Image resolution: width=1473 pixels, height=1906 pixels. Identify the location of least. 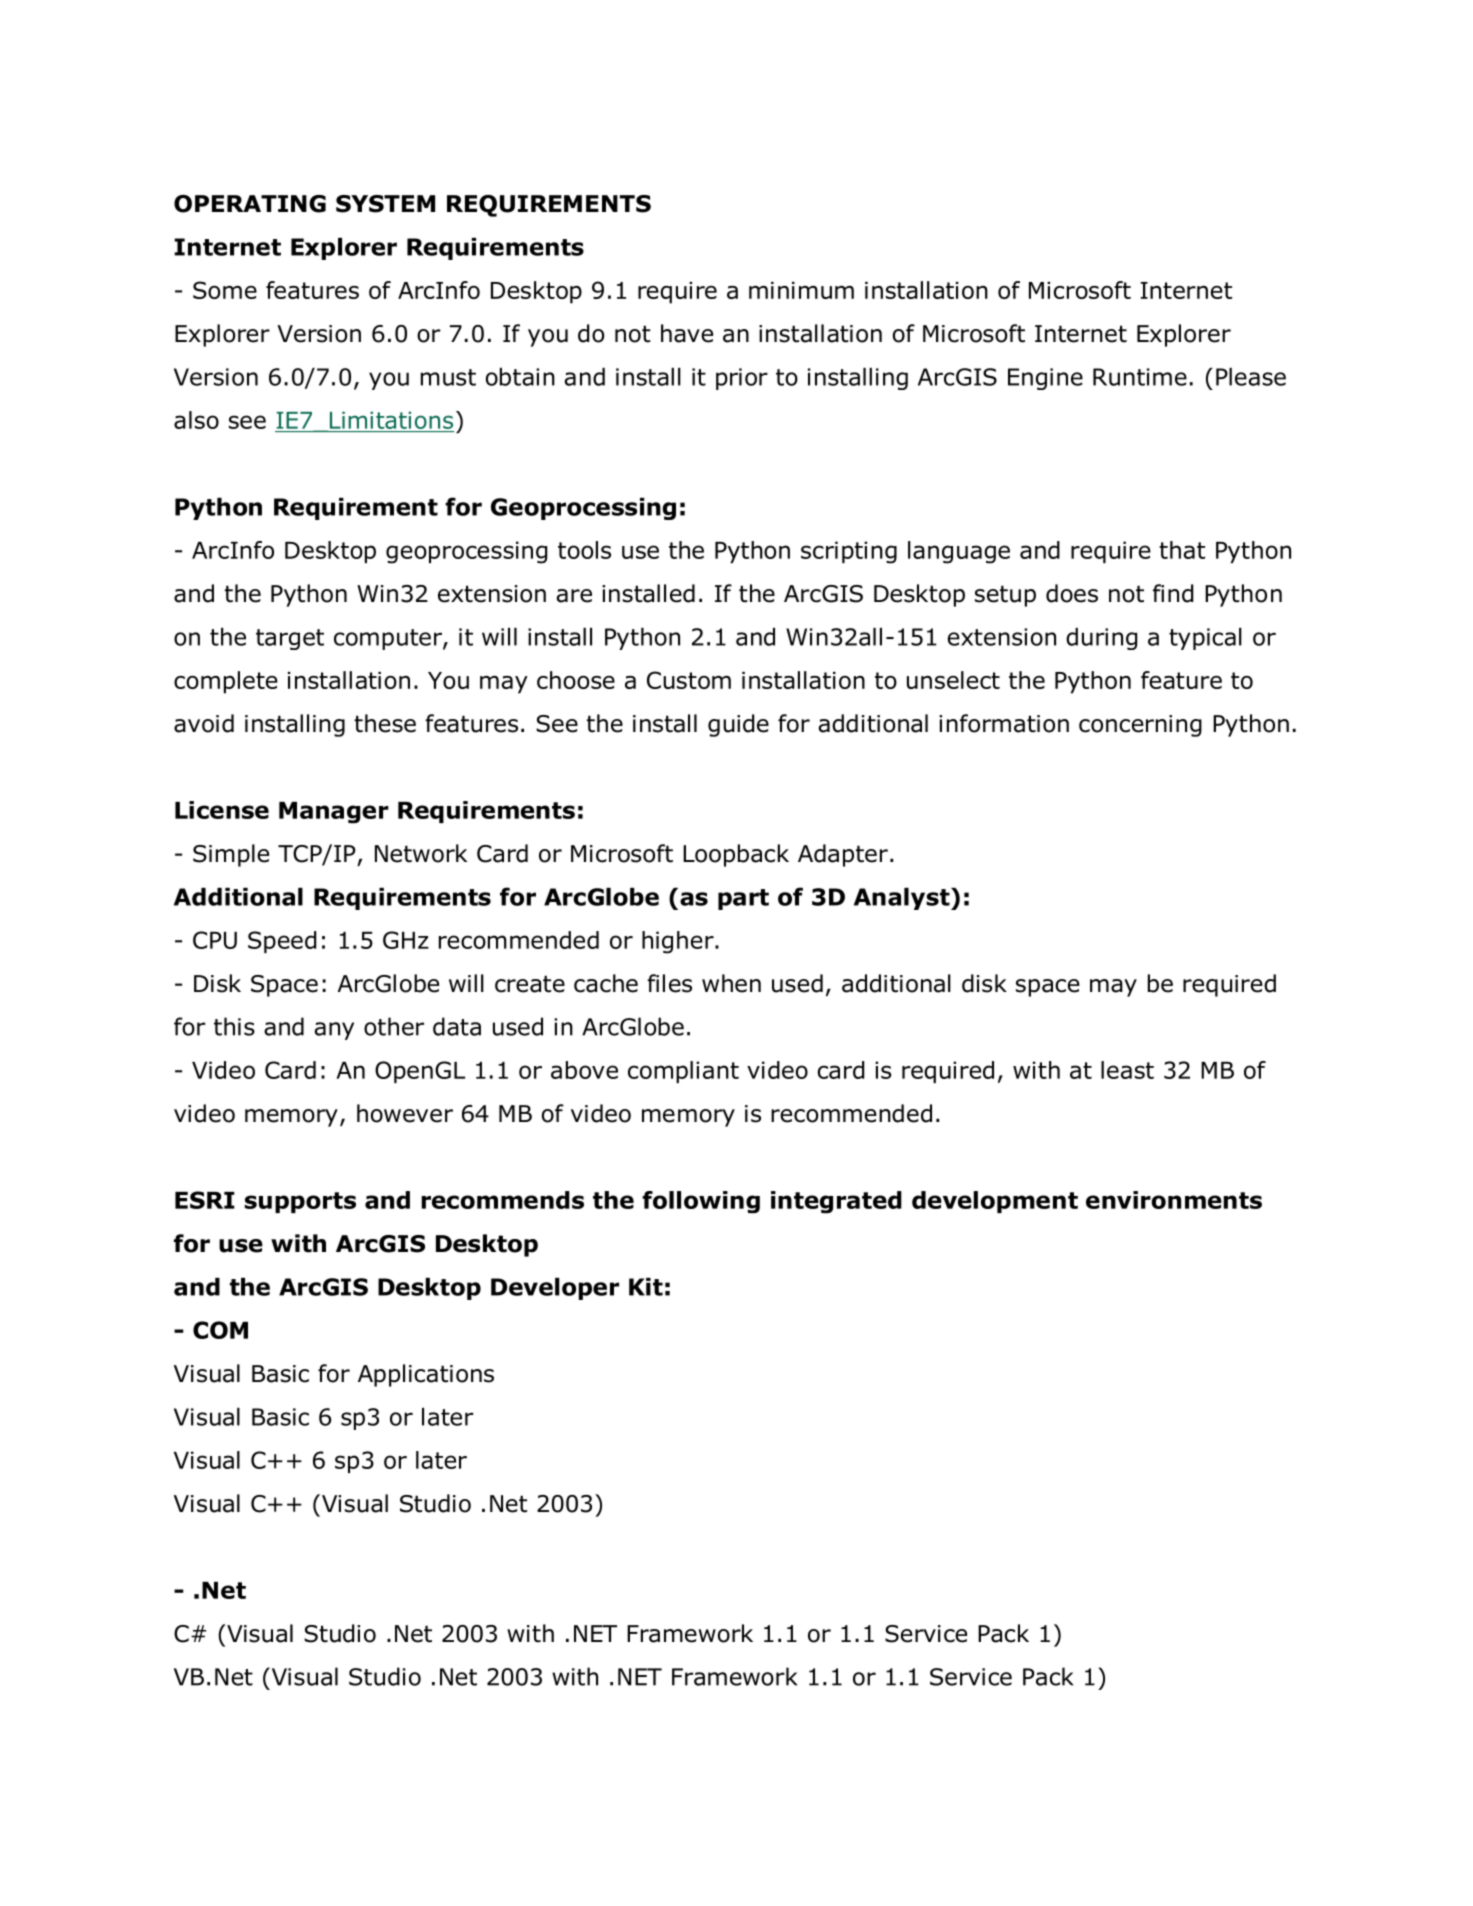
(1127, 1070).
